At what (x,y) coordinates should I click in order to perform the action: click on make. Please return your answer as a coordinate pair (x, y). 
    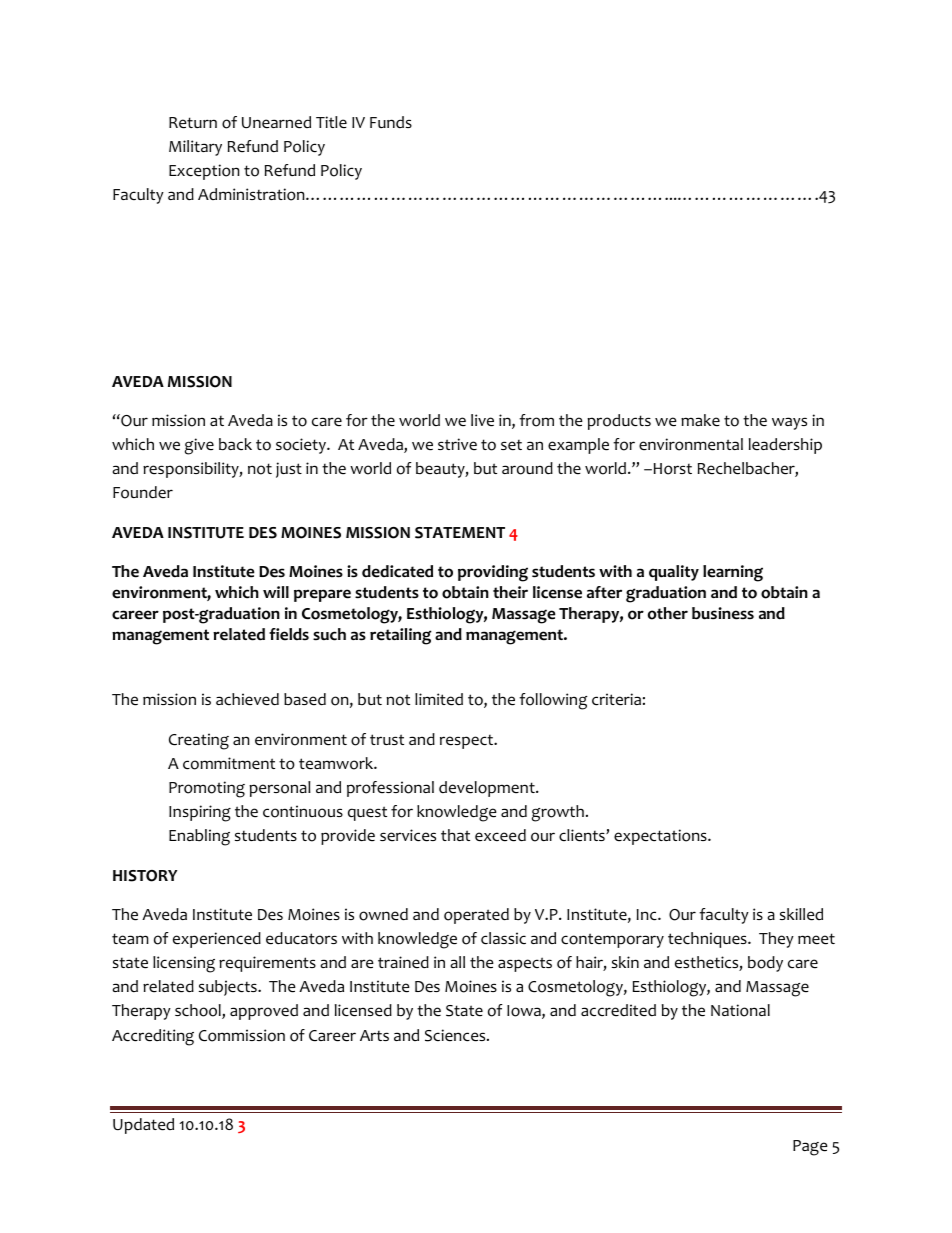
    Looking at the image, I should click on (700, 420).
